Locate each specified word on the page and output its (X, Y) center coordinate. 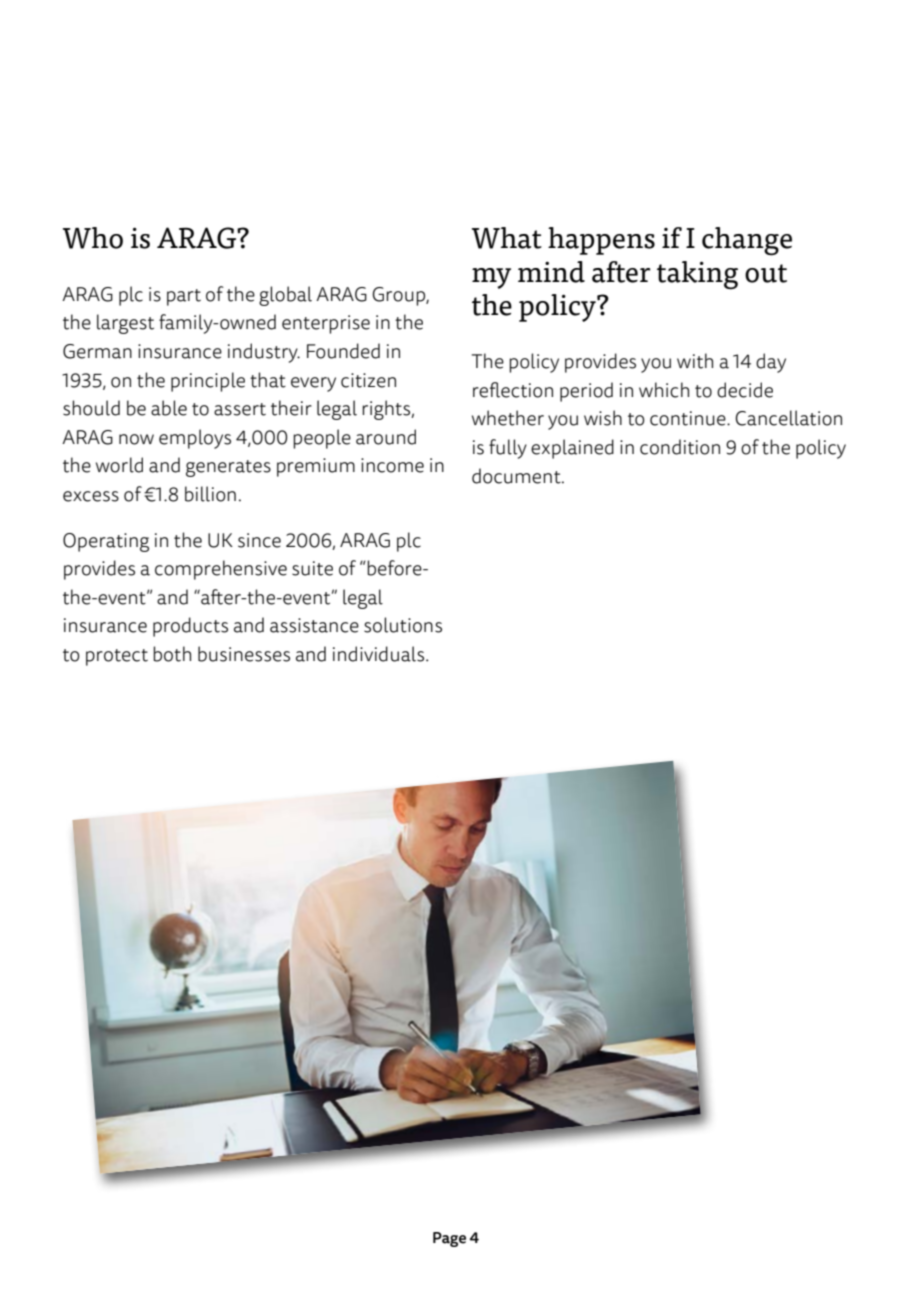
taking (697, 275)
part (184, 297)
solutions (403, 625)
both (172, 654)
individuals (380, 654)
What (507, 238)
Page (449, 1239)
